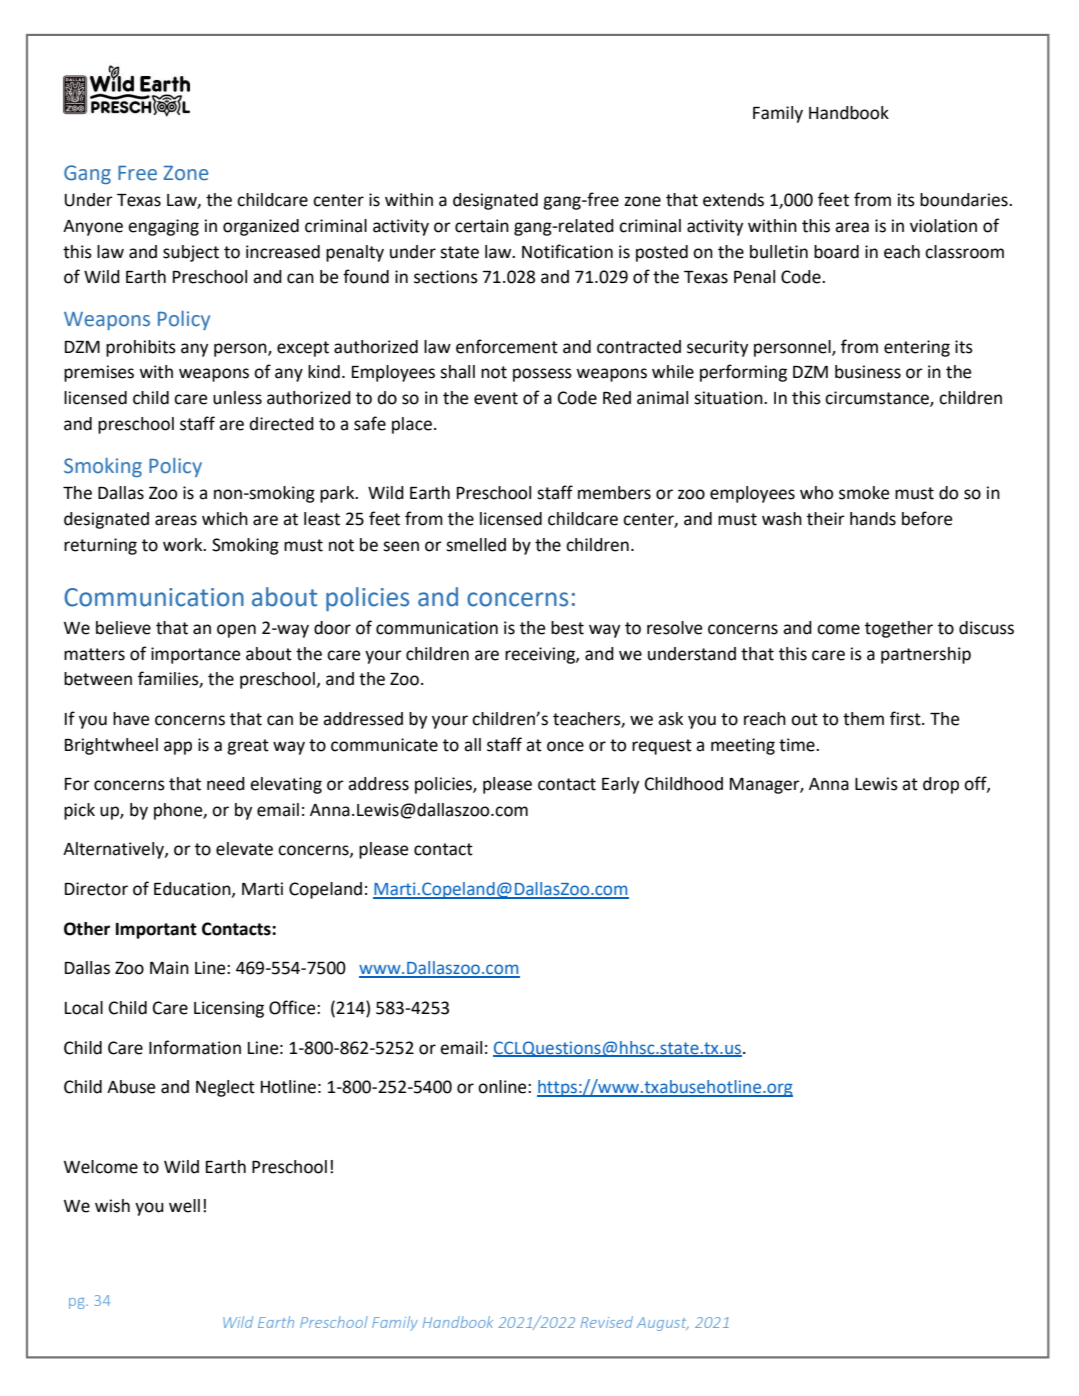 This screenshot has width=1079, height=1396. Describe the element at coordinates (567, 251) in the screenshot. I see `Notification` at that location.
